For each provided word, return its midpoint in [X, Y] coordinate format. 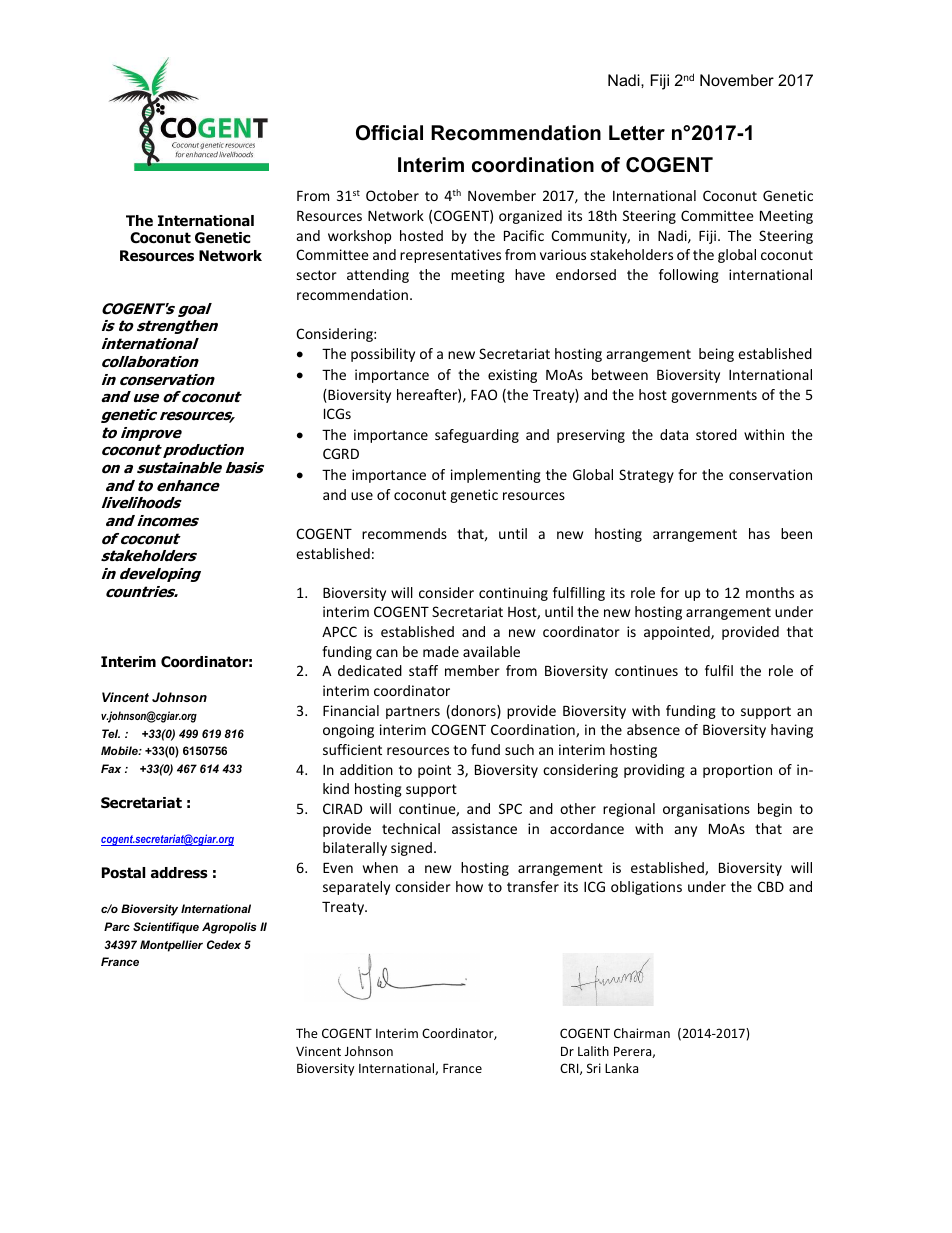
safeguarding [477, 436]
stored [716, 434]
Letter [637, 133]
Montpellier [171, 946]
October [392, 195]
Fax [111, 768]
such [519, 749]
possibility [383, 355]
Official [389, 133]
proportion [737, 771]
